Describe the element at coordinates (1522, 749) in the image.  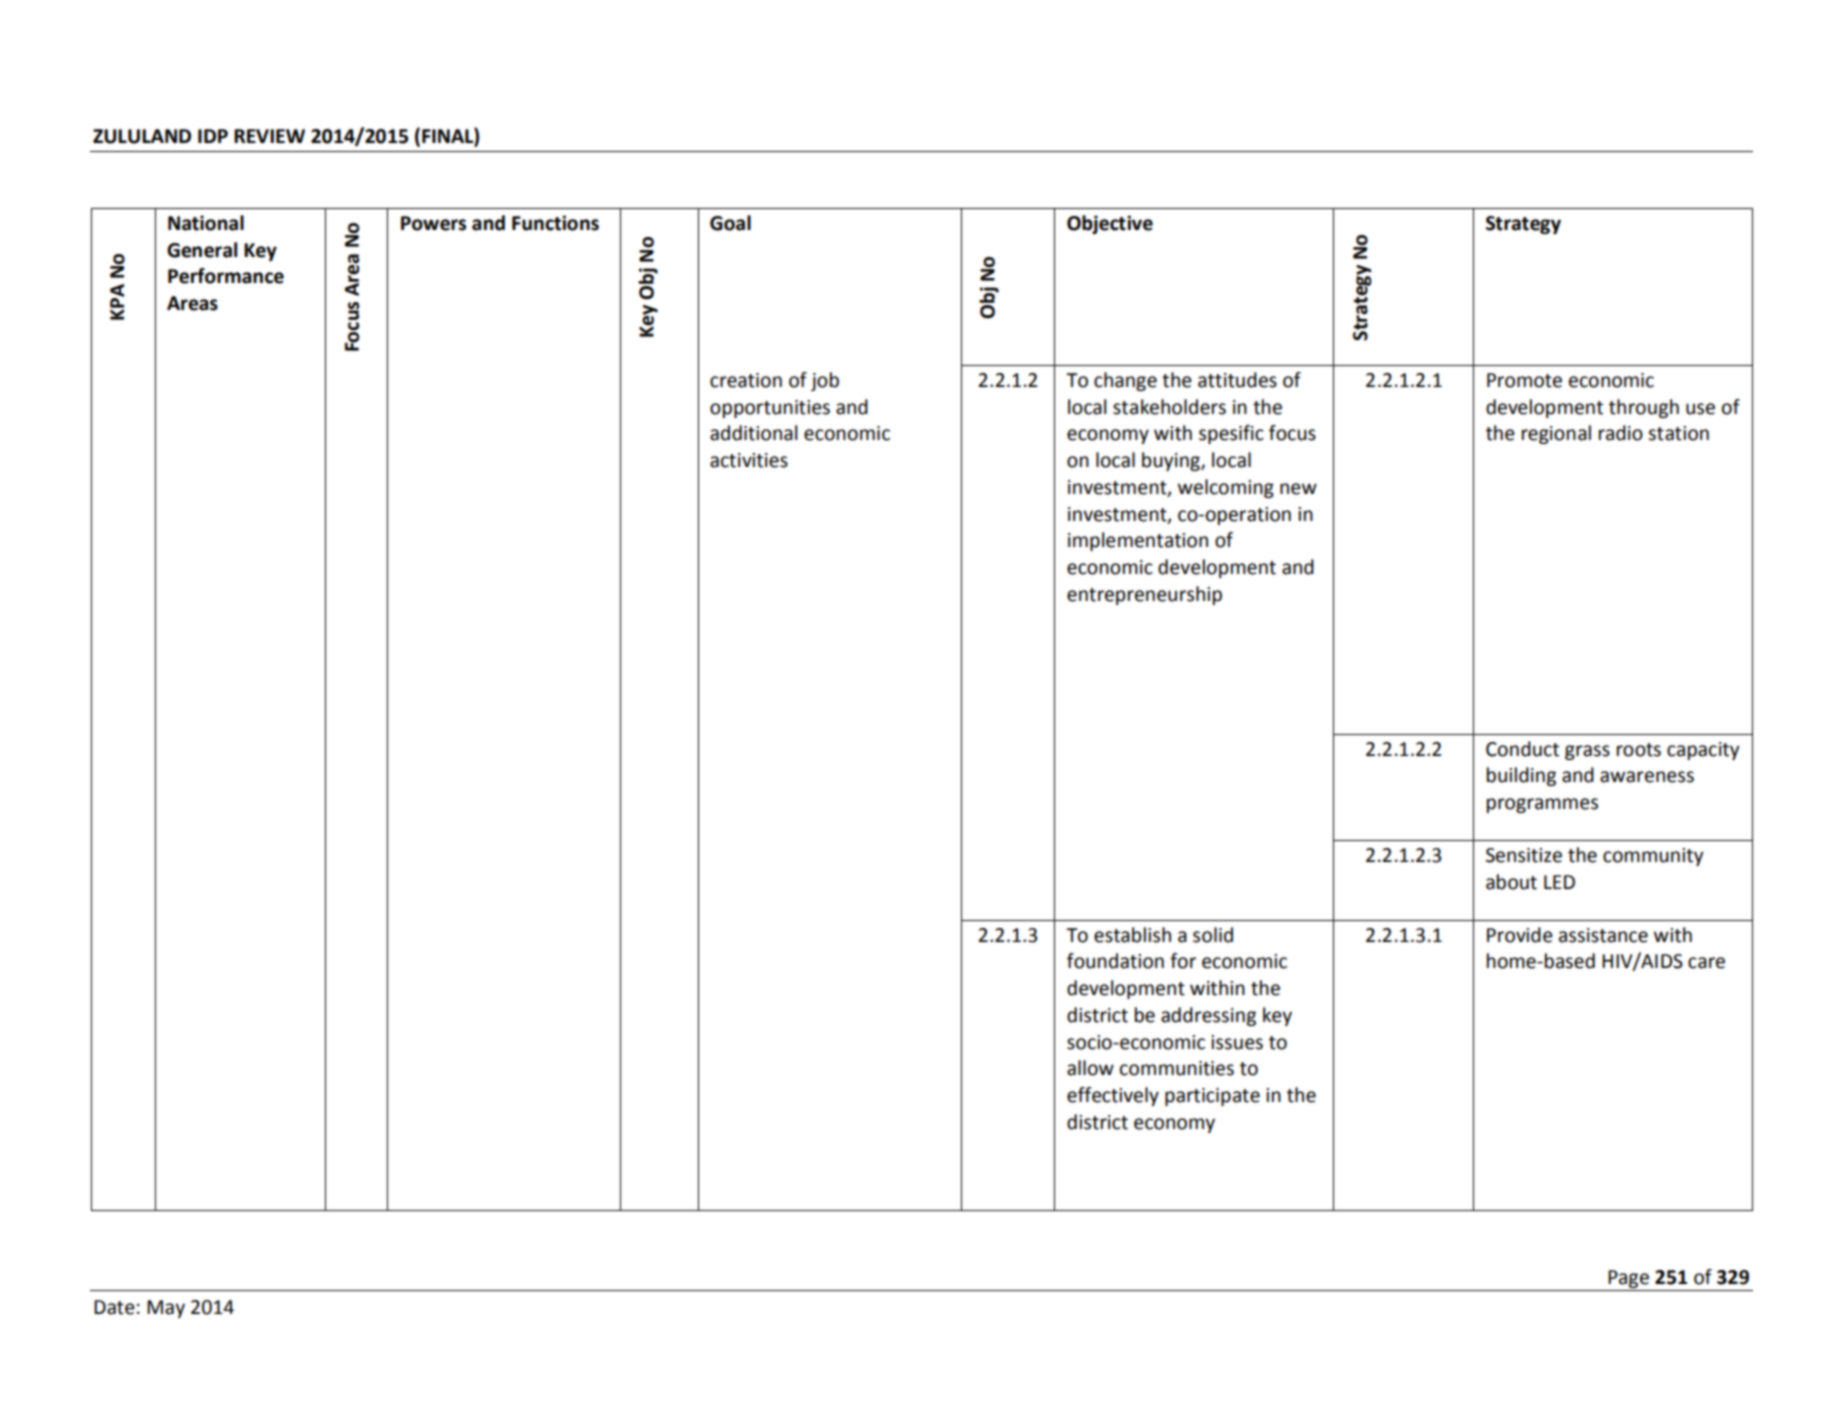
I see `Conduct` at that location.
